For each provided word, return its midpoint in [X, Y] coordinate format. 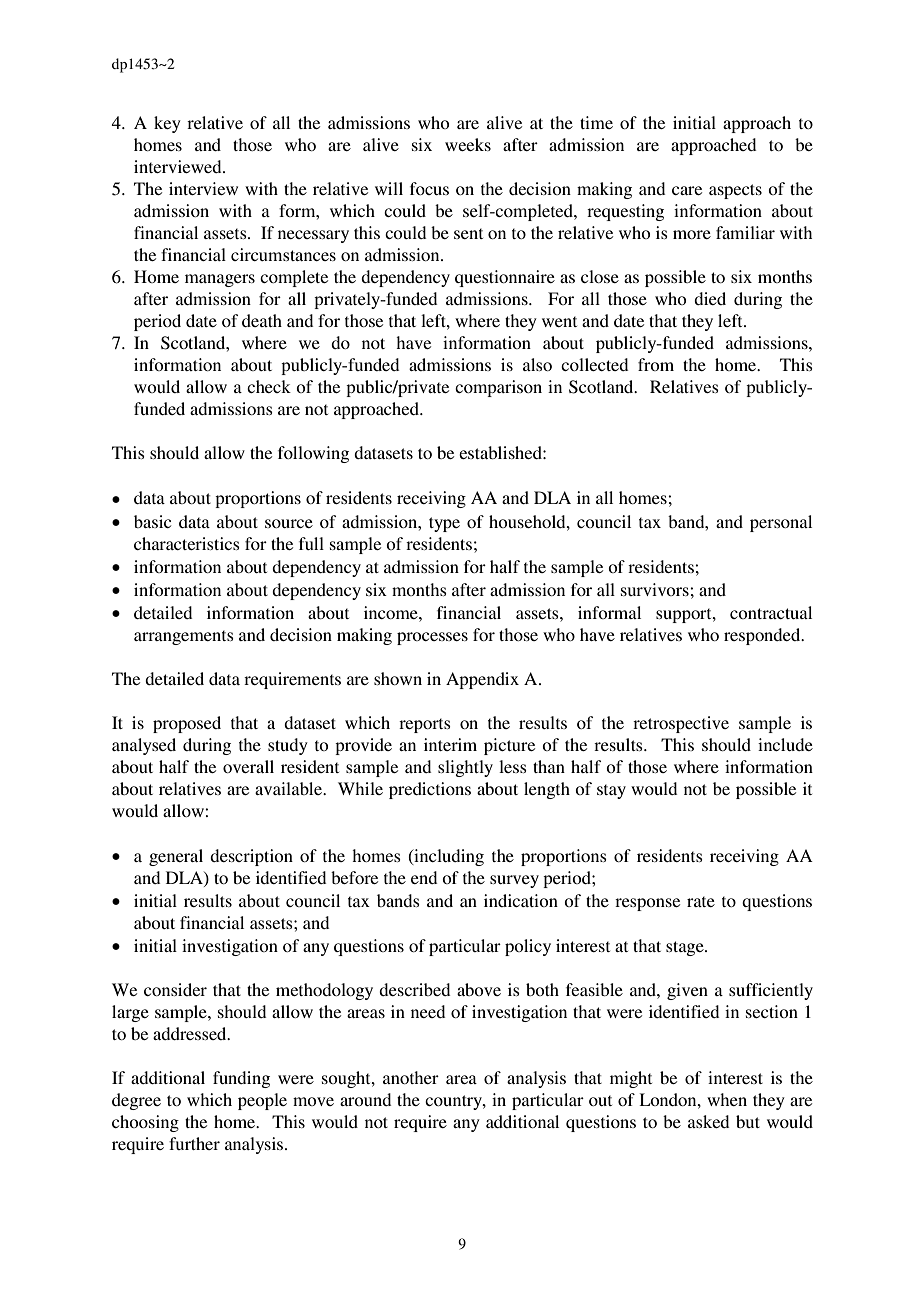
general [176, 857]
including [448, 857]
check [269, 386]
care [687, 190]
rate [701, 901]
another [411, 1077]
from [656, 364]
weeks [468, 144]
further [194, 1143]
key [167, 124]
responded [763, 636]
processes [432, 638]
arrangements [184, 637]
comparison [498, 388]
